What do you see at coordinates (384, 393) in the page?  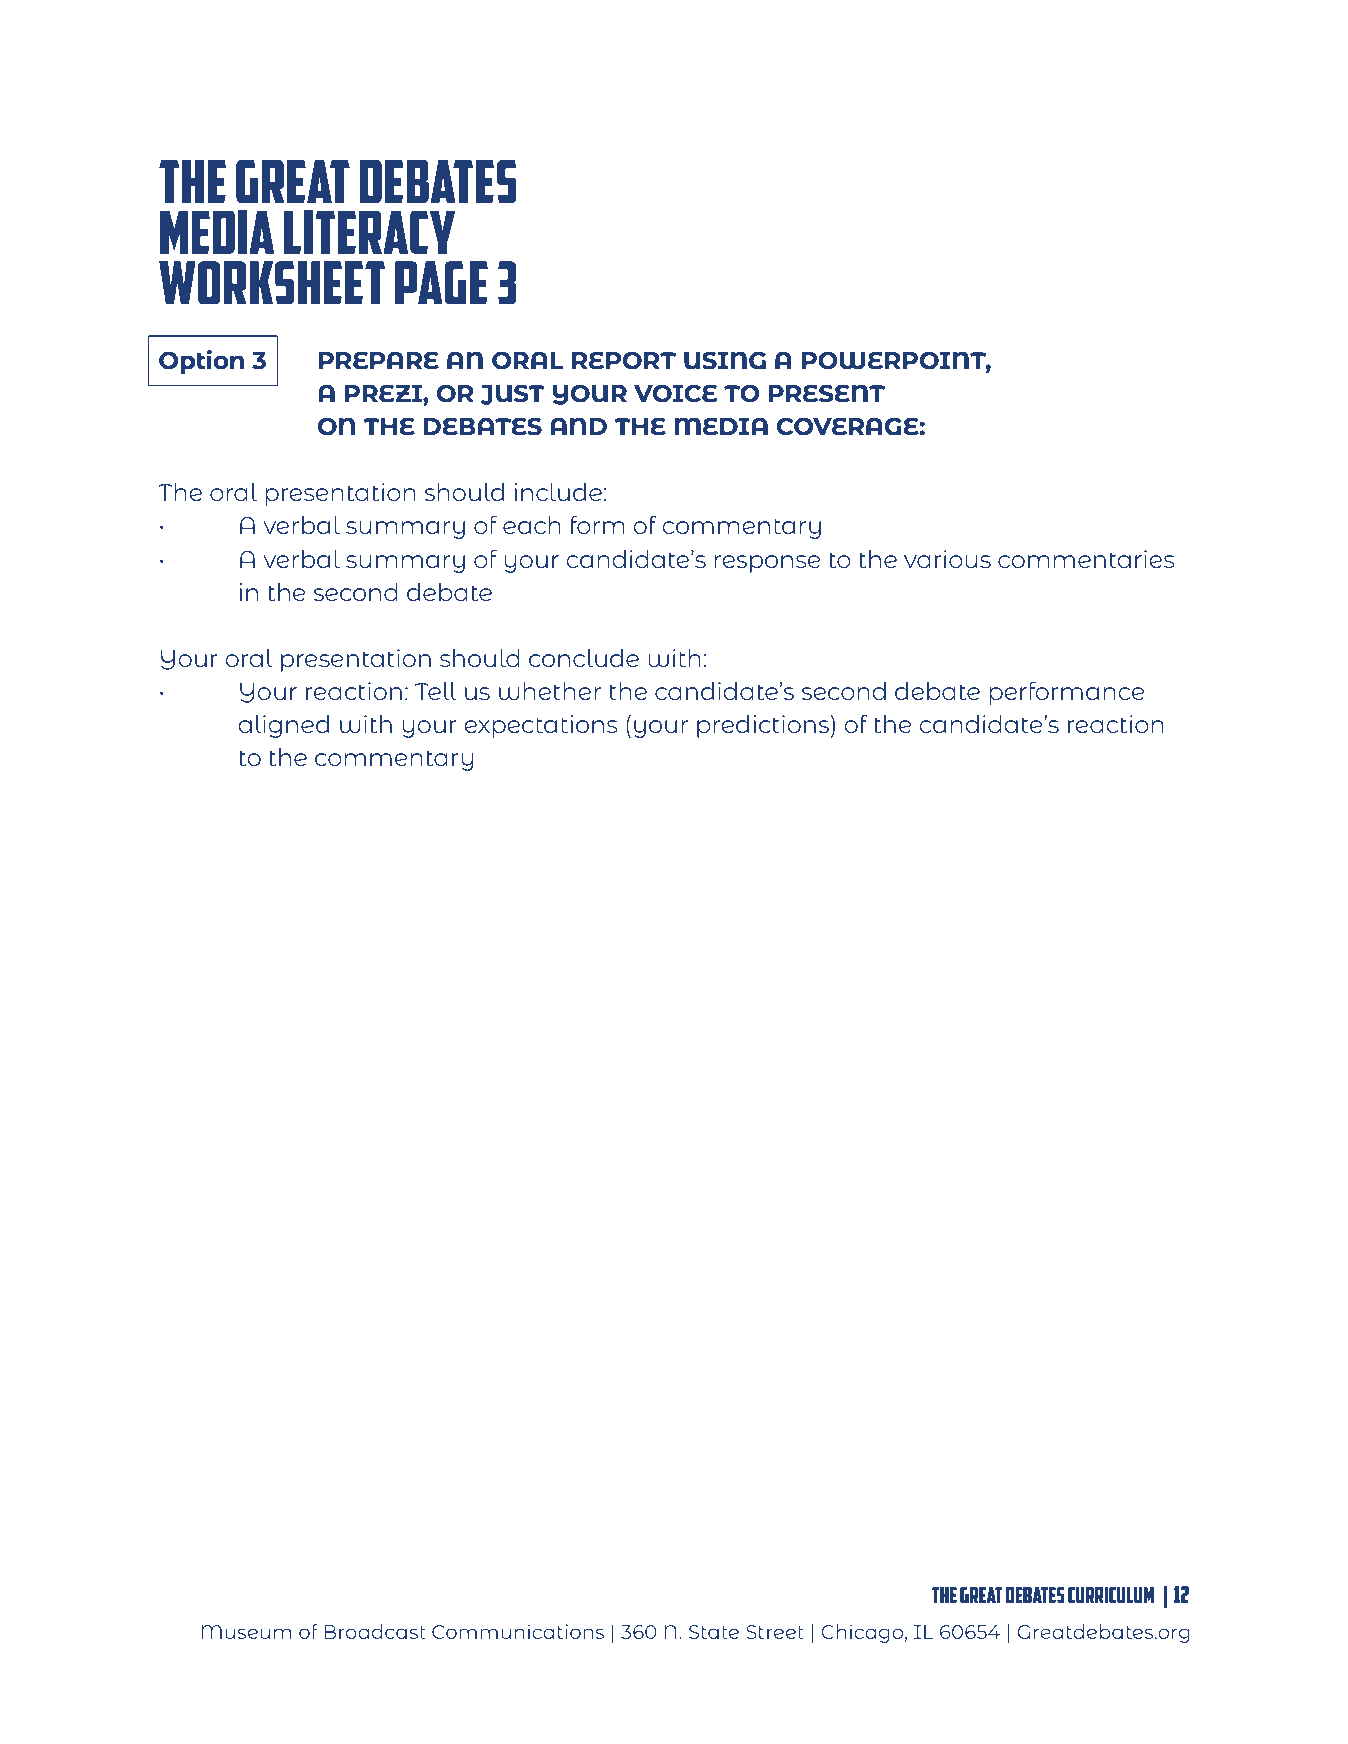 I see `PREZI` at bounding box center [384, 393].
